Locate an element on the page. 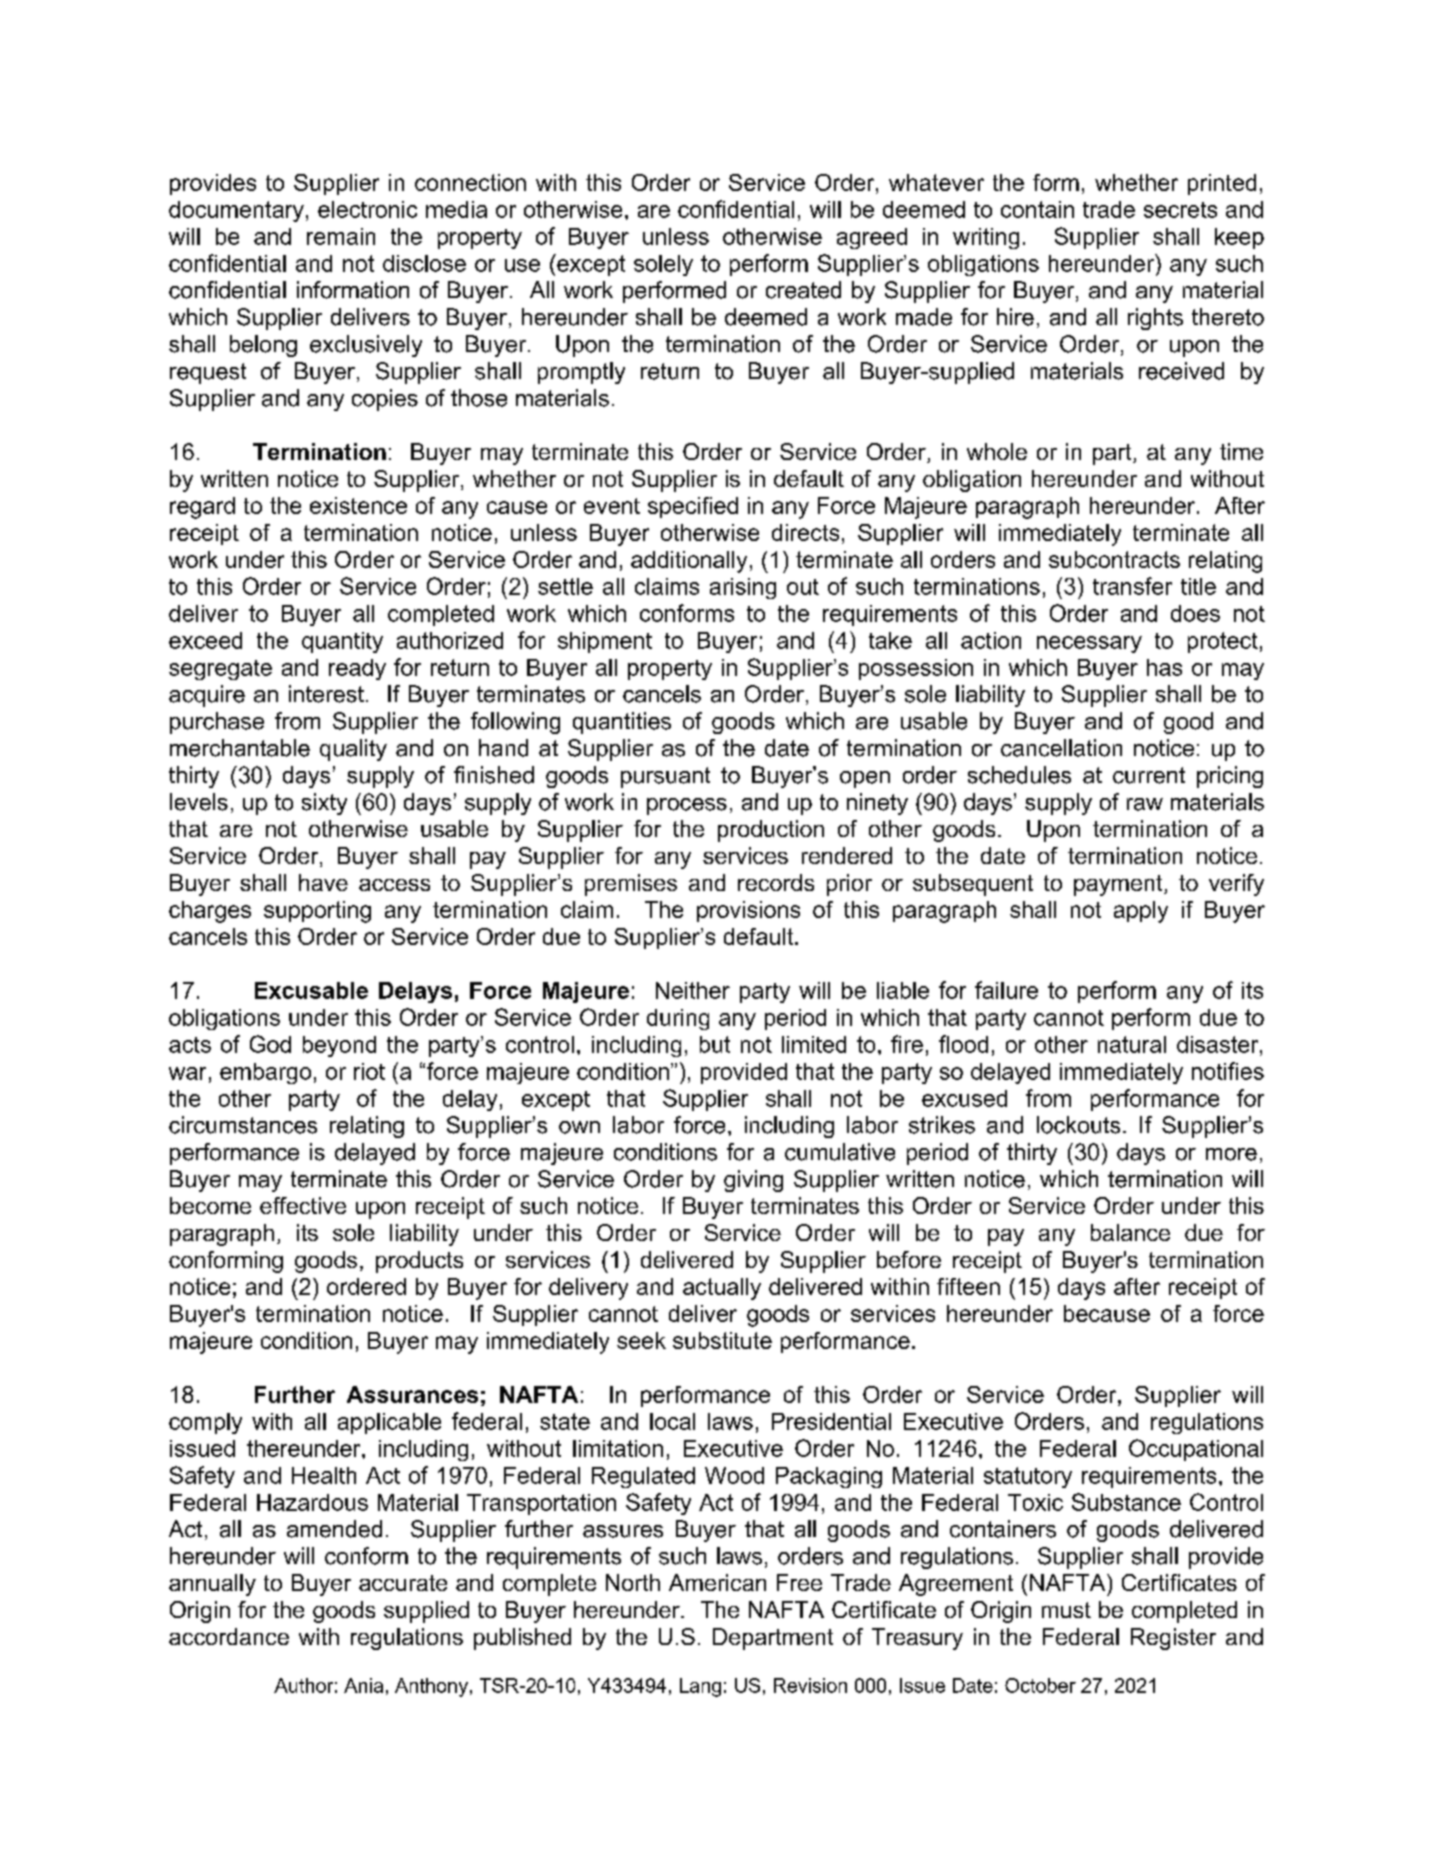 The image size is (1433, 1855). supporting is located at coordinates (317, 912).
